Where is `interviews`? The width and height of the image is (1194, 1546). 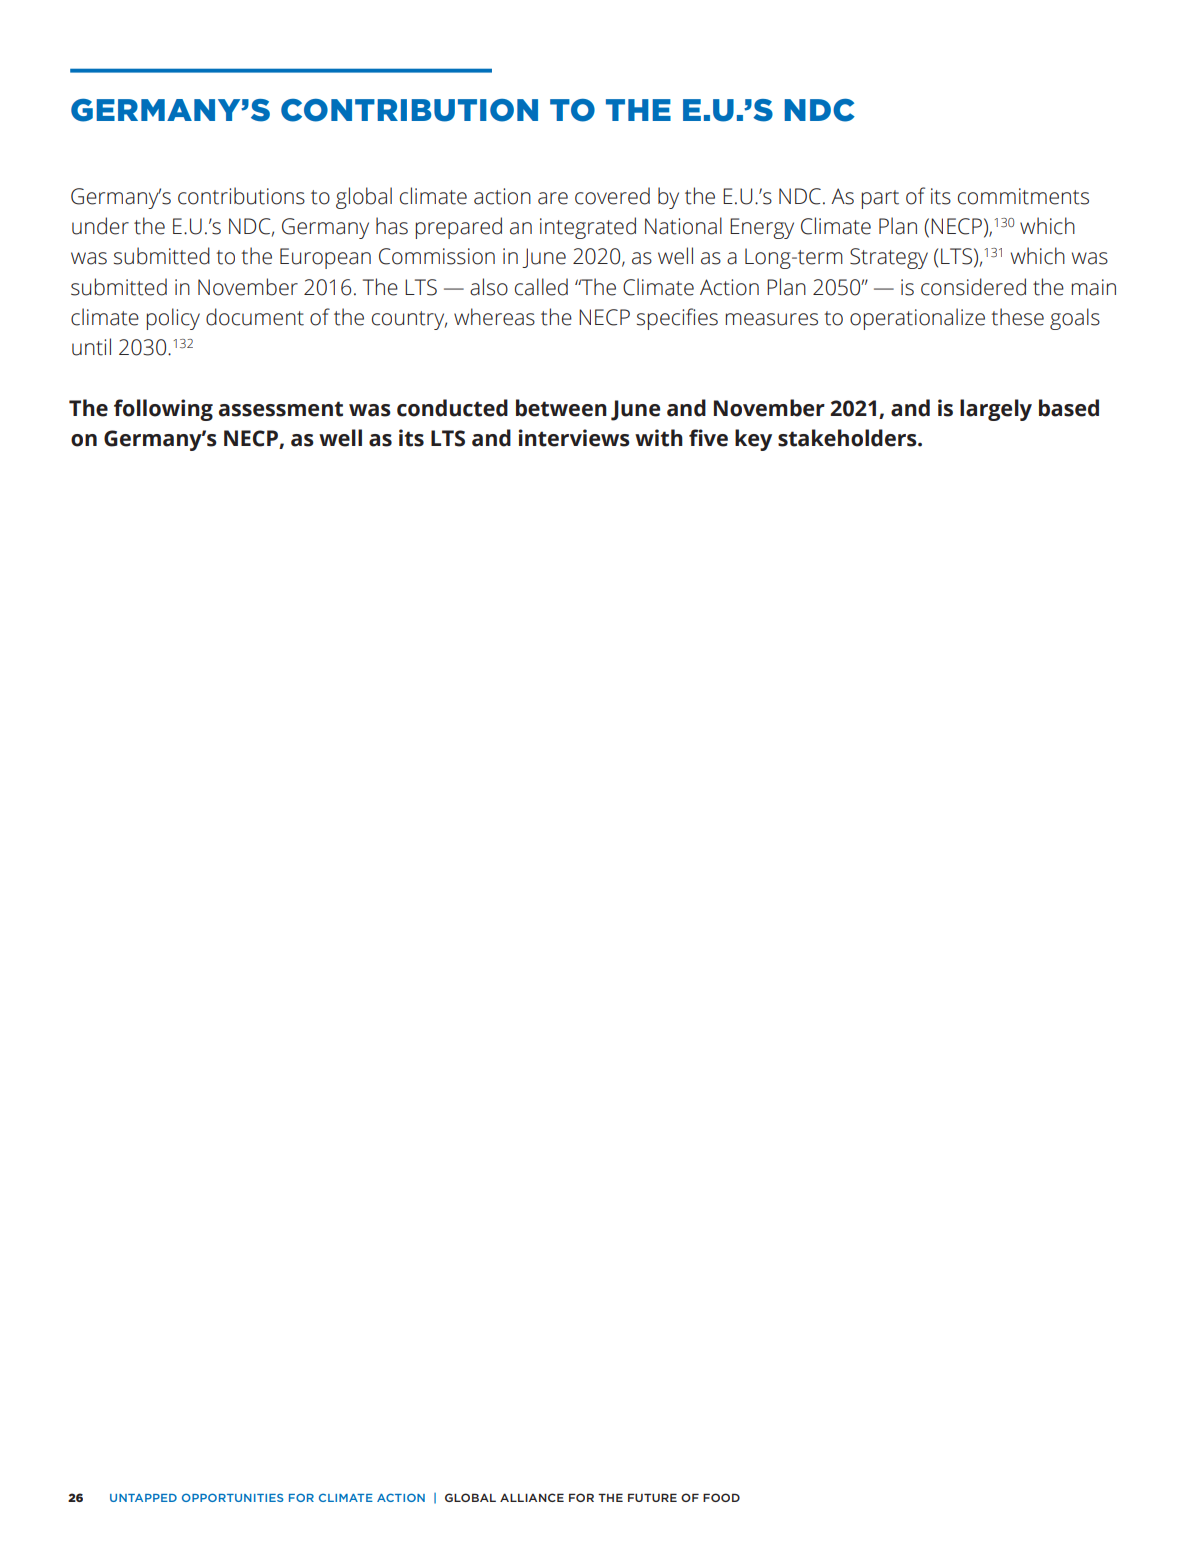 interviews is located at coordinates (574, 438).
